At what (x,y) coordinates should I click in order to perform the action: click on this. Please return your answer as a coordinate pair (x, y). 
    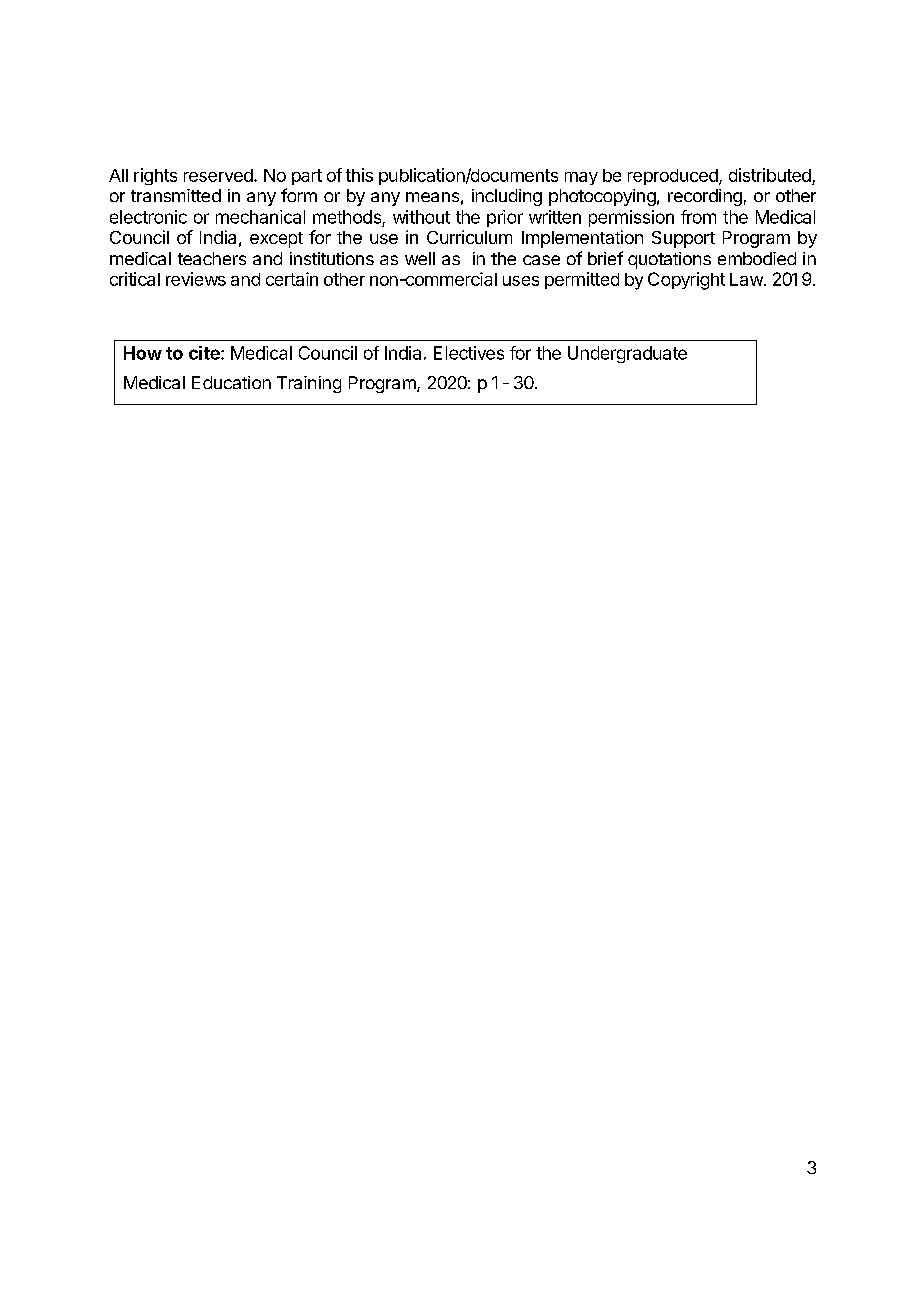
    Looking at the image, I should click on (359, 175).
